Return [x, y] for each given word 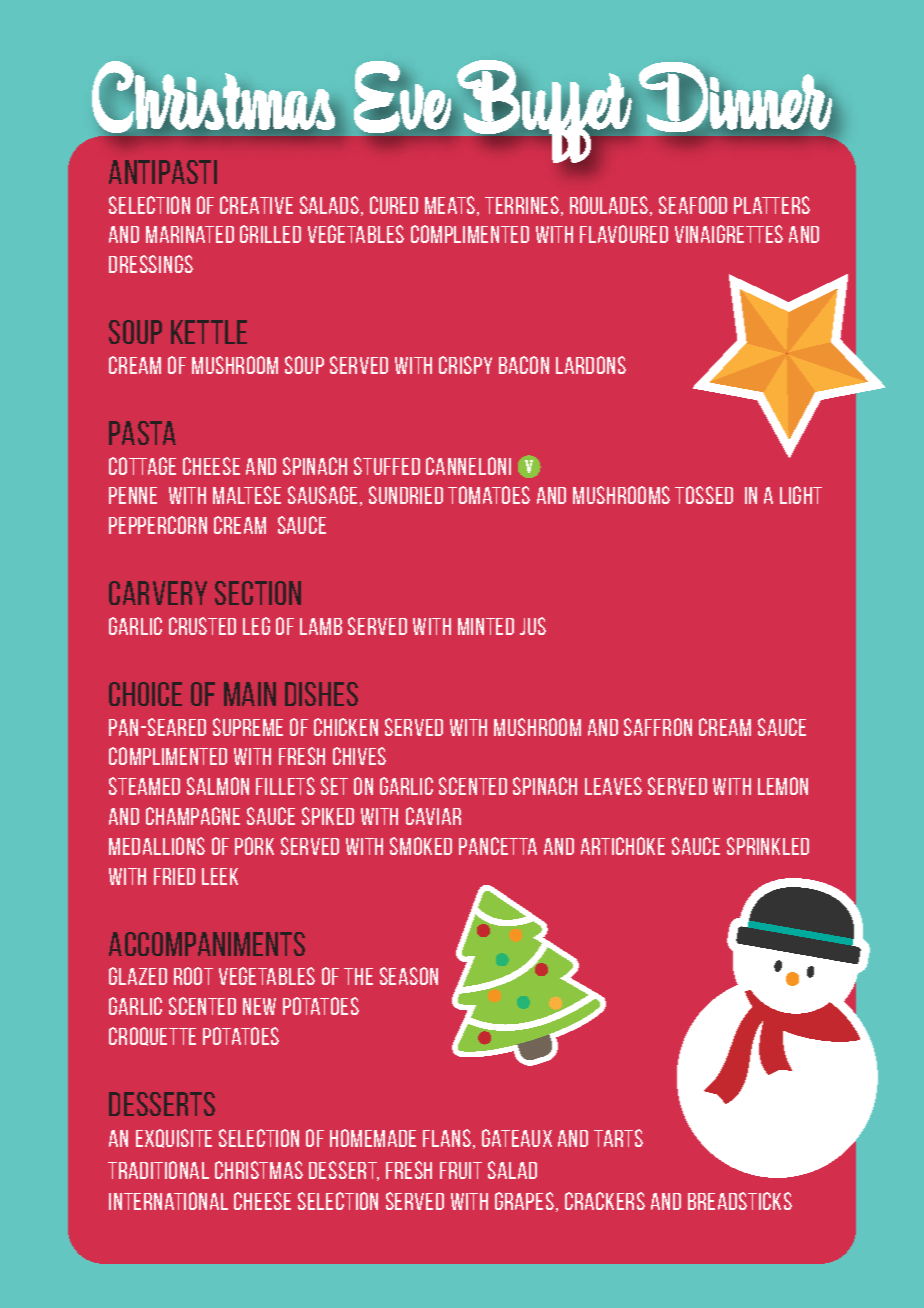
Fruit [461, 1170]
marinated [190, 234]
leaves [613, 786]
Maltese [247, 495]
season [409, 976]
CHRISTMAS [259, 1170]
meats [451, 206]
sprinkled [768, 846]
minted [486, 626]
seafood [693, 205]
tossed [704, 495]
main [250, 694]
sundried [406, 495]
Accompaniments [207, 944]
